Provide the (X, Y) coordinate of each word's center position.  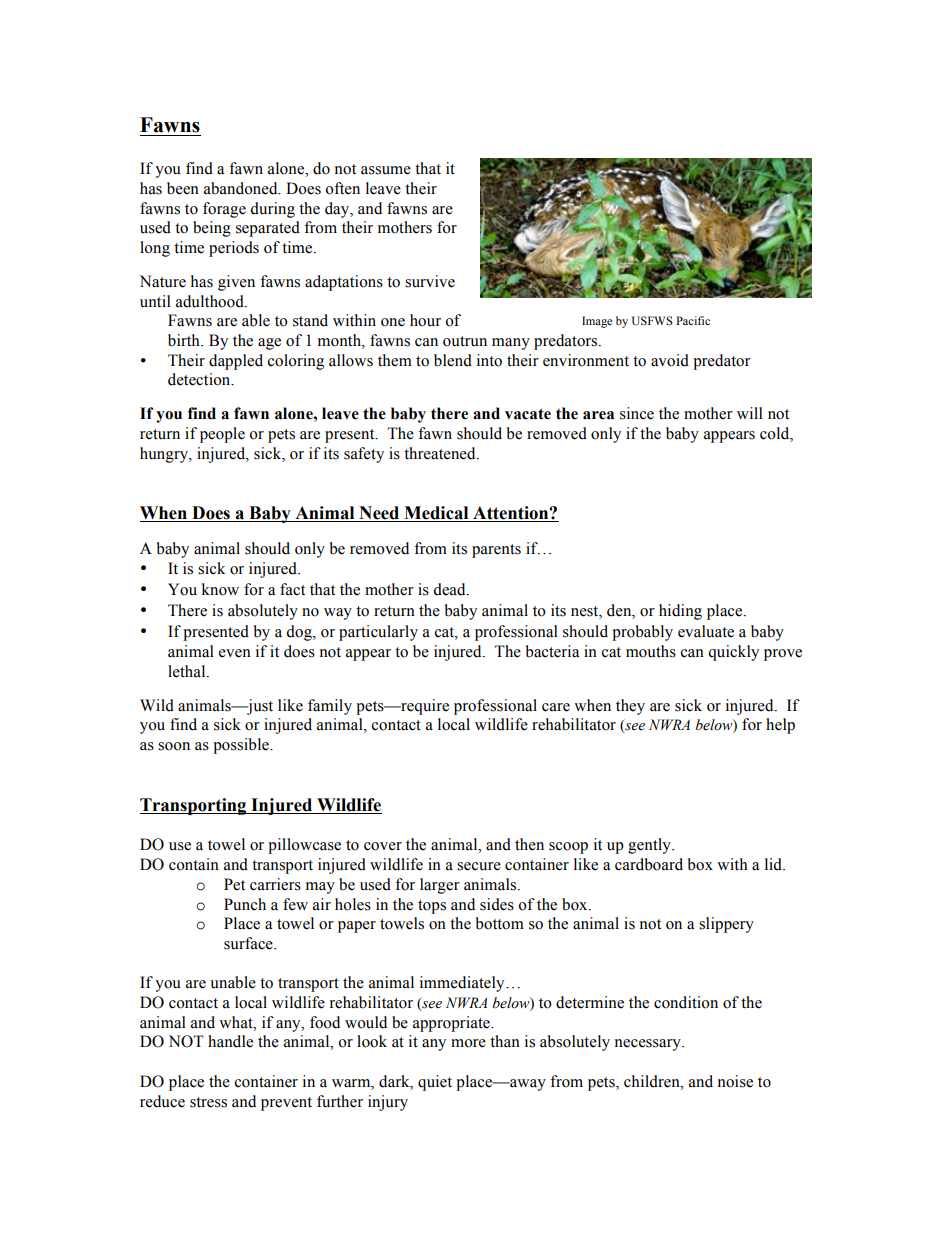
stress (208, 1102)
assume (386, 170)
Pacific (693, 320)
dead (450, 589)
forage (224, 210)
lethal (188, 671)
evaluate (706, 631)
